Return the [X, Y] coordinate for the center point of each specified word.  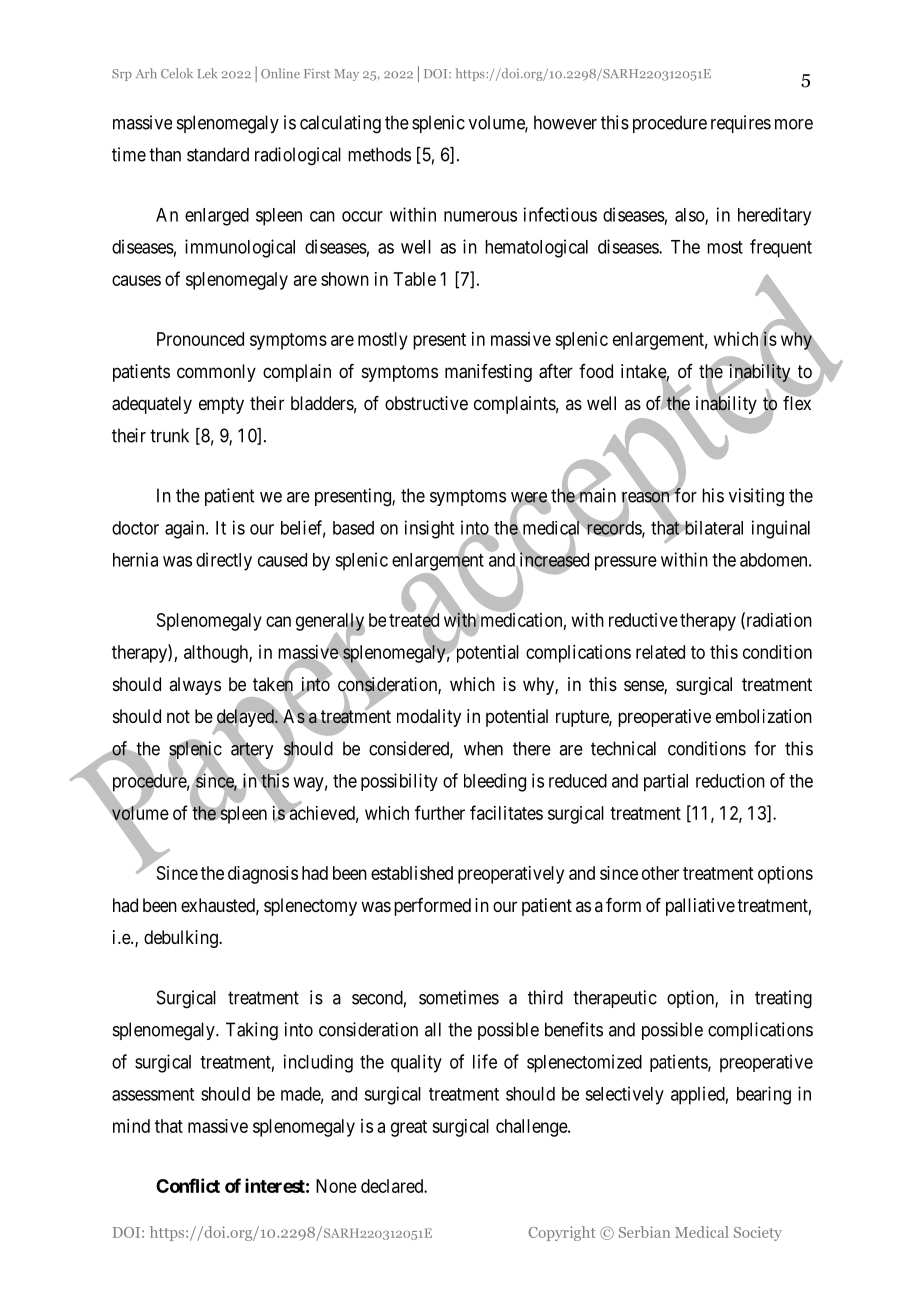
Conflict [188, 1185]
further [440, 812]
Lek [207, 73]
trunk [169, 435]
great [409, 1128]
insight [429, 529]
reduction [730, 780]
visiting [756, 497]
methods [379, 154]
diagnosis [263, 875]
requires [741, 124]
